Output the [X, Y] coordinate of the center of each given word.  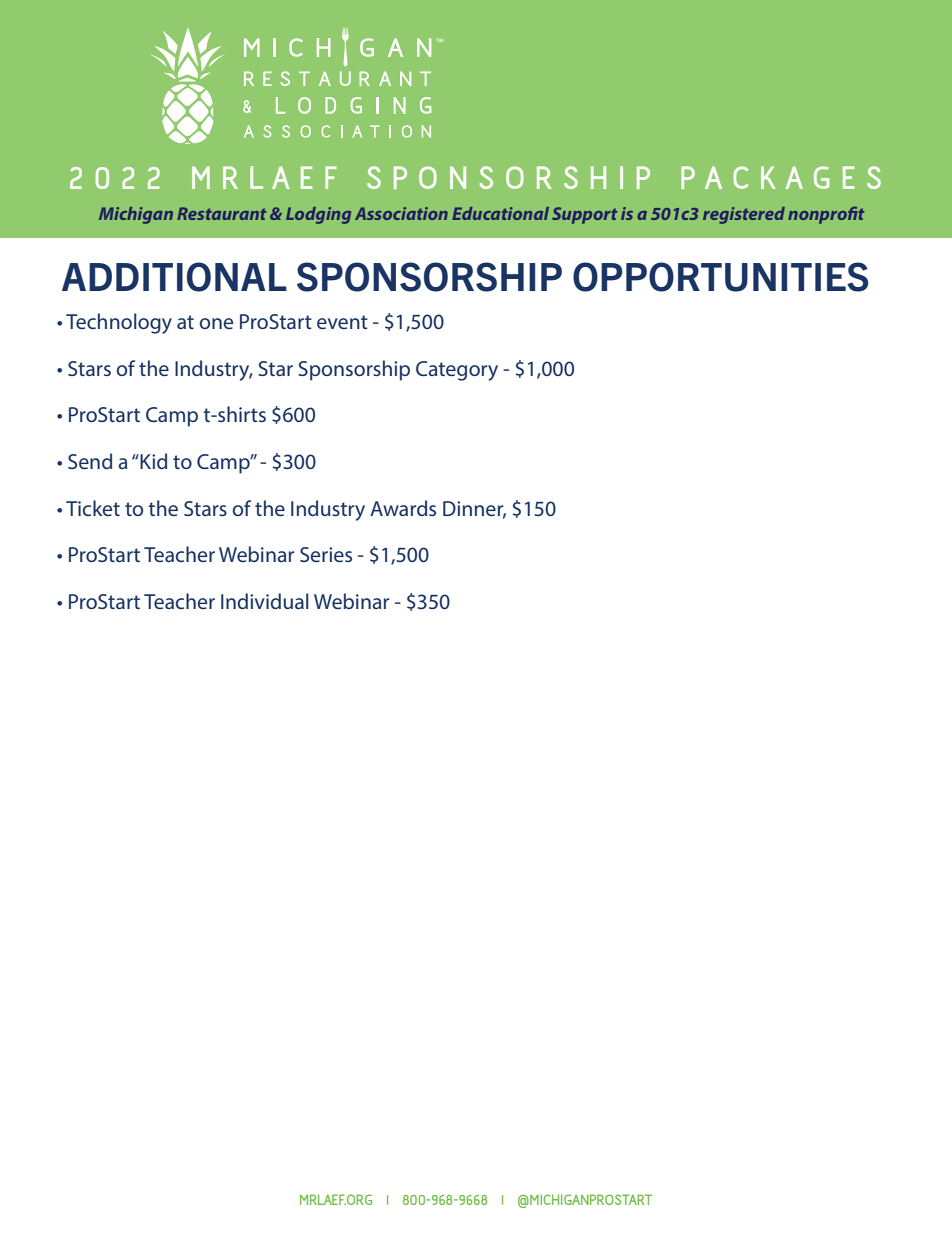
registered [744, 215]
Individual [265, 601]
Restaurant [221, 213]
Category [457, 371]
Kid [152, 461]
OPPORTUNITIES [720, 277]
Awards [403, 508]
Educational [500, 213]
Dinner [474, 509]
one [216, 323]
